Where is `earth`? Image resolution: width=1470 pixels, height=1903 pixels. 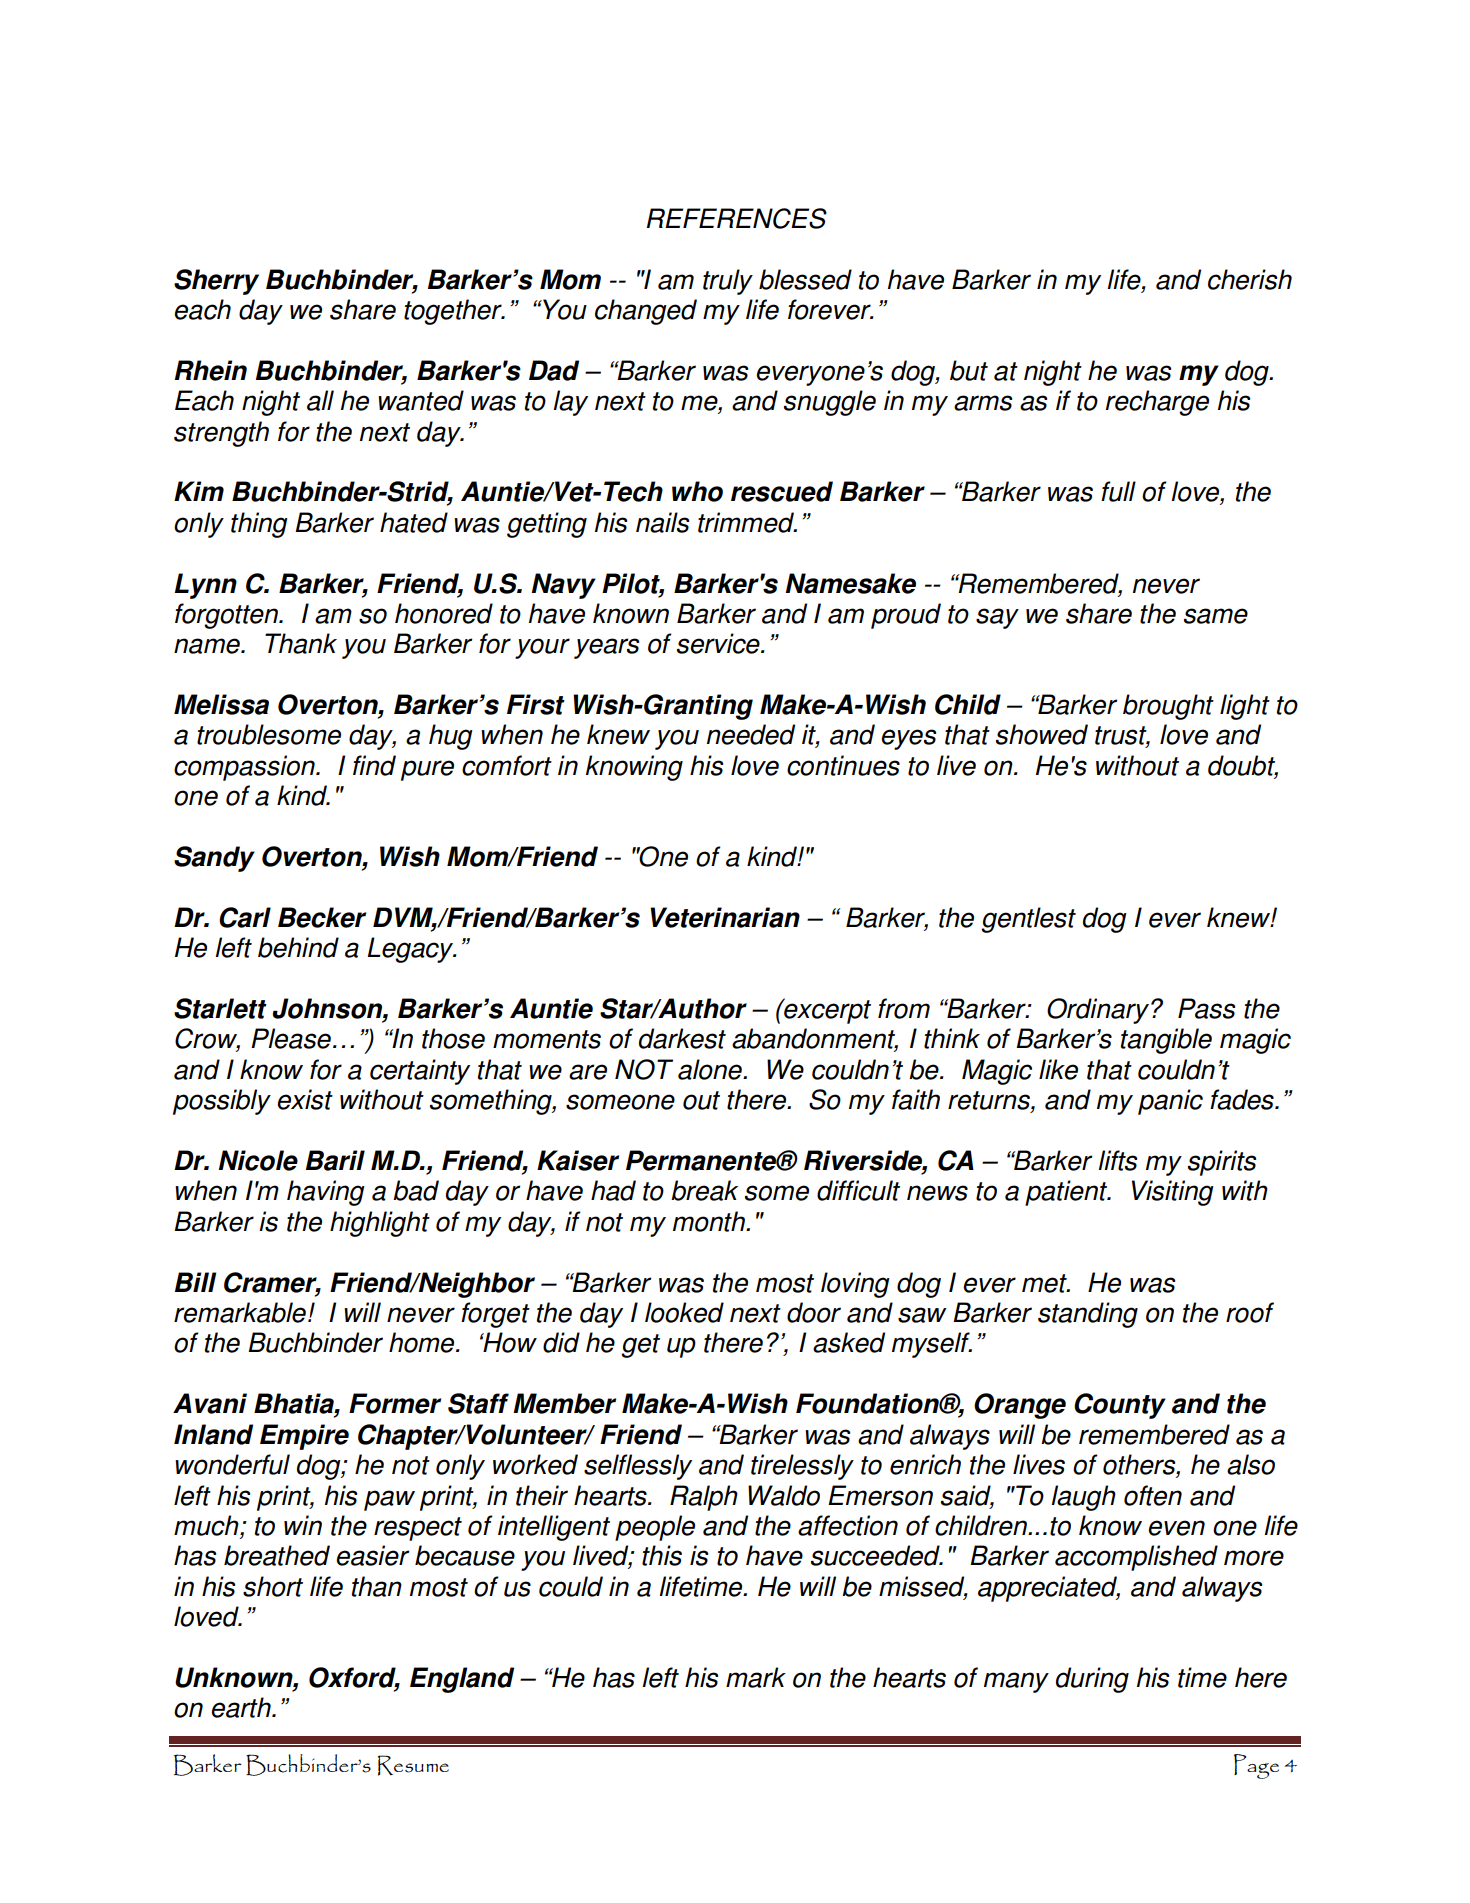
earth is located at coordinates (242, 1707).
